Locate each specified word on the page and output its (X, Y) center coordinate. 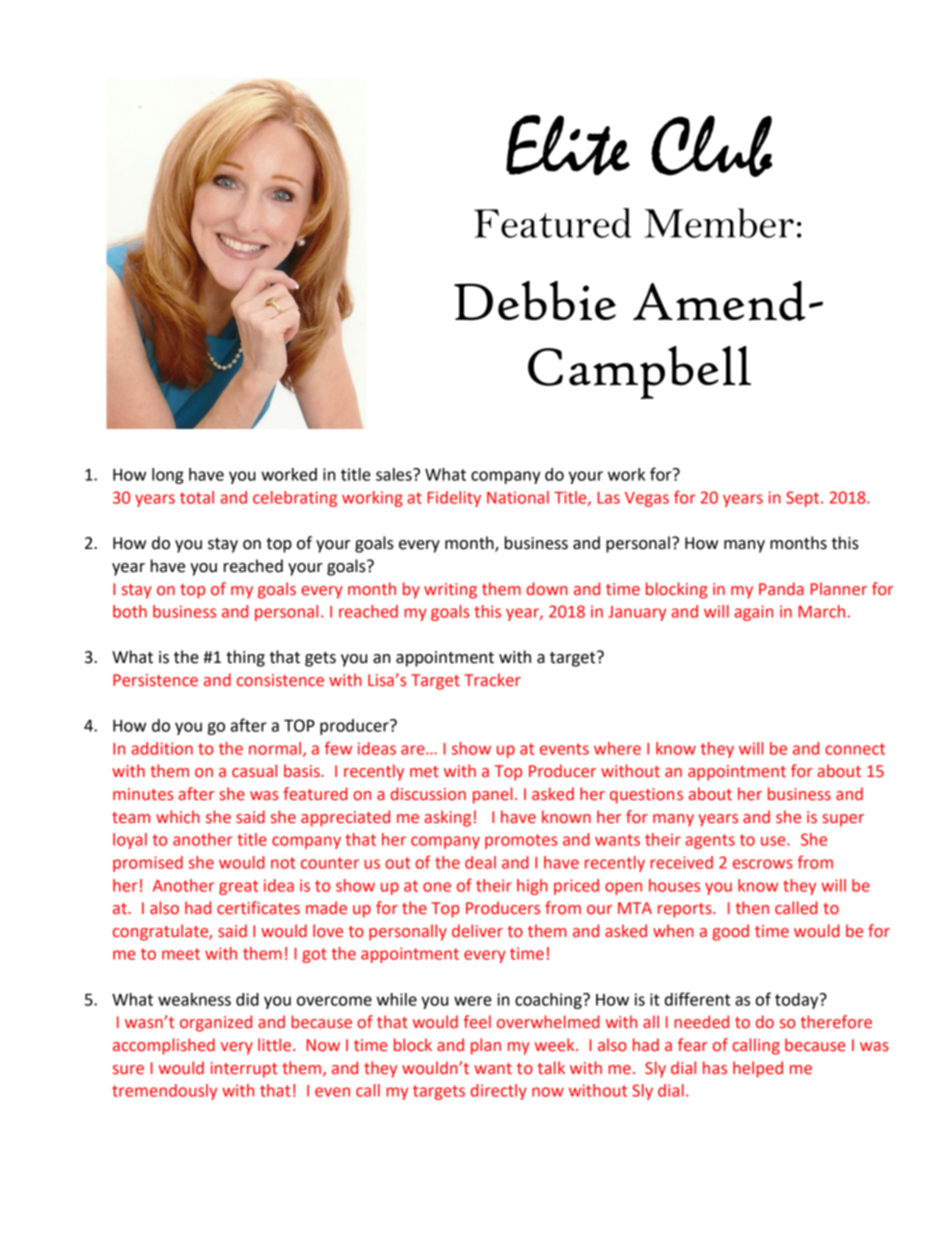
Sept (804, 499)
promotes (521, 841)
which (178, 816)
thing (245, 658)
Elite (568, 145)
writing (450, 591)
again (753, 613)
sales (395, 474)
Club (712, 146)
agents (710, 841)
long (168, 476)
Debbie (535, 300)
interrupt (244, 1070)
